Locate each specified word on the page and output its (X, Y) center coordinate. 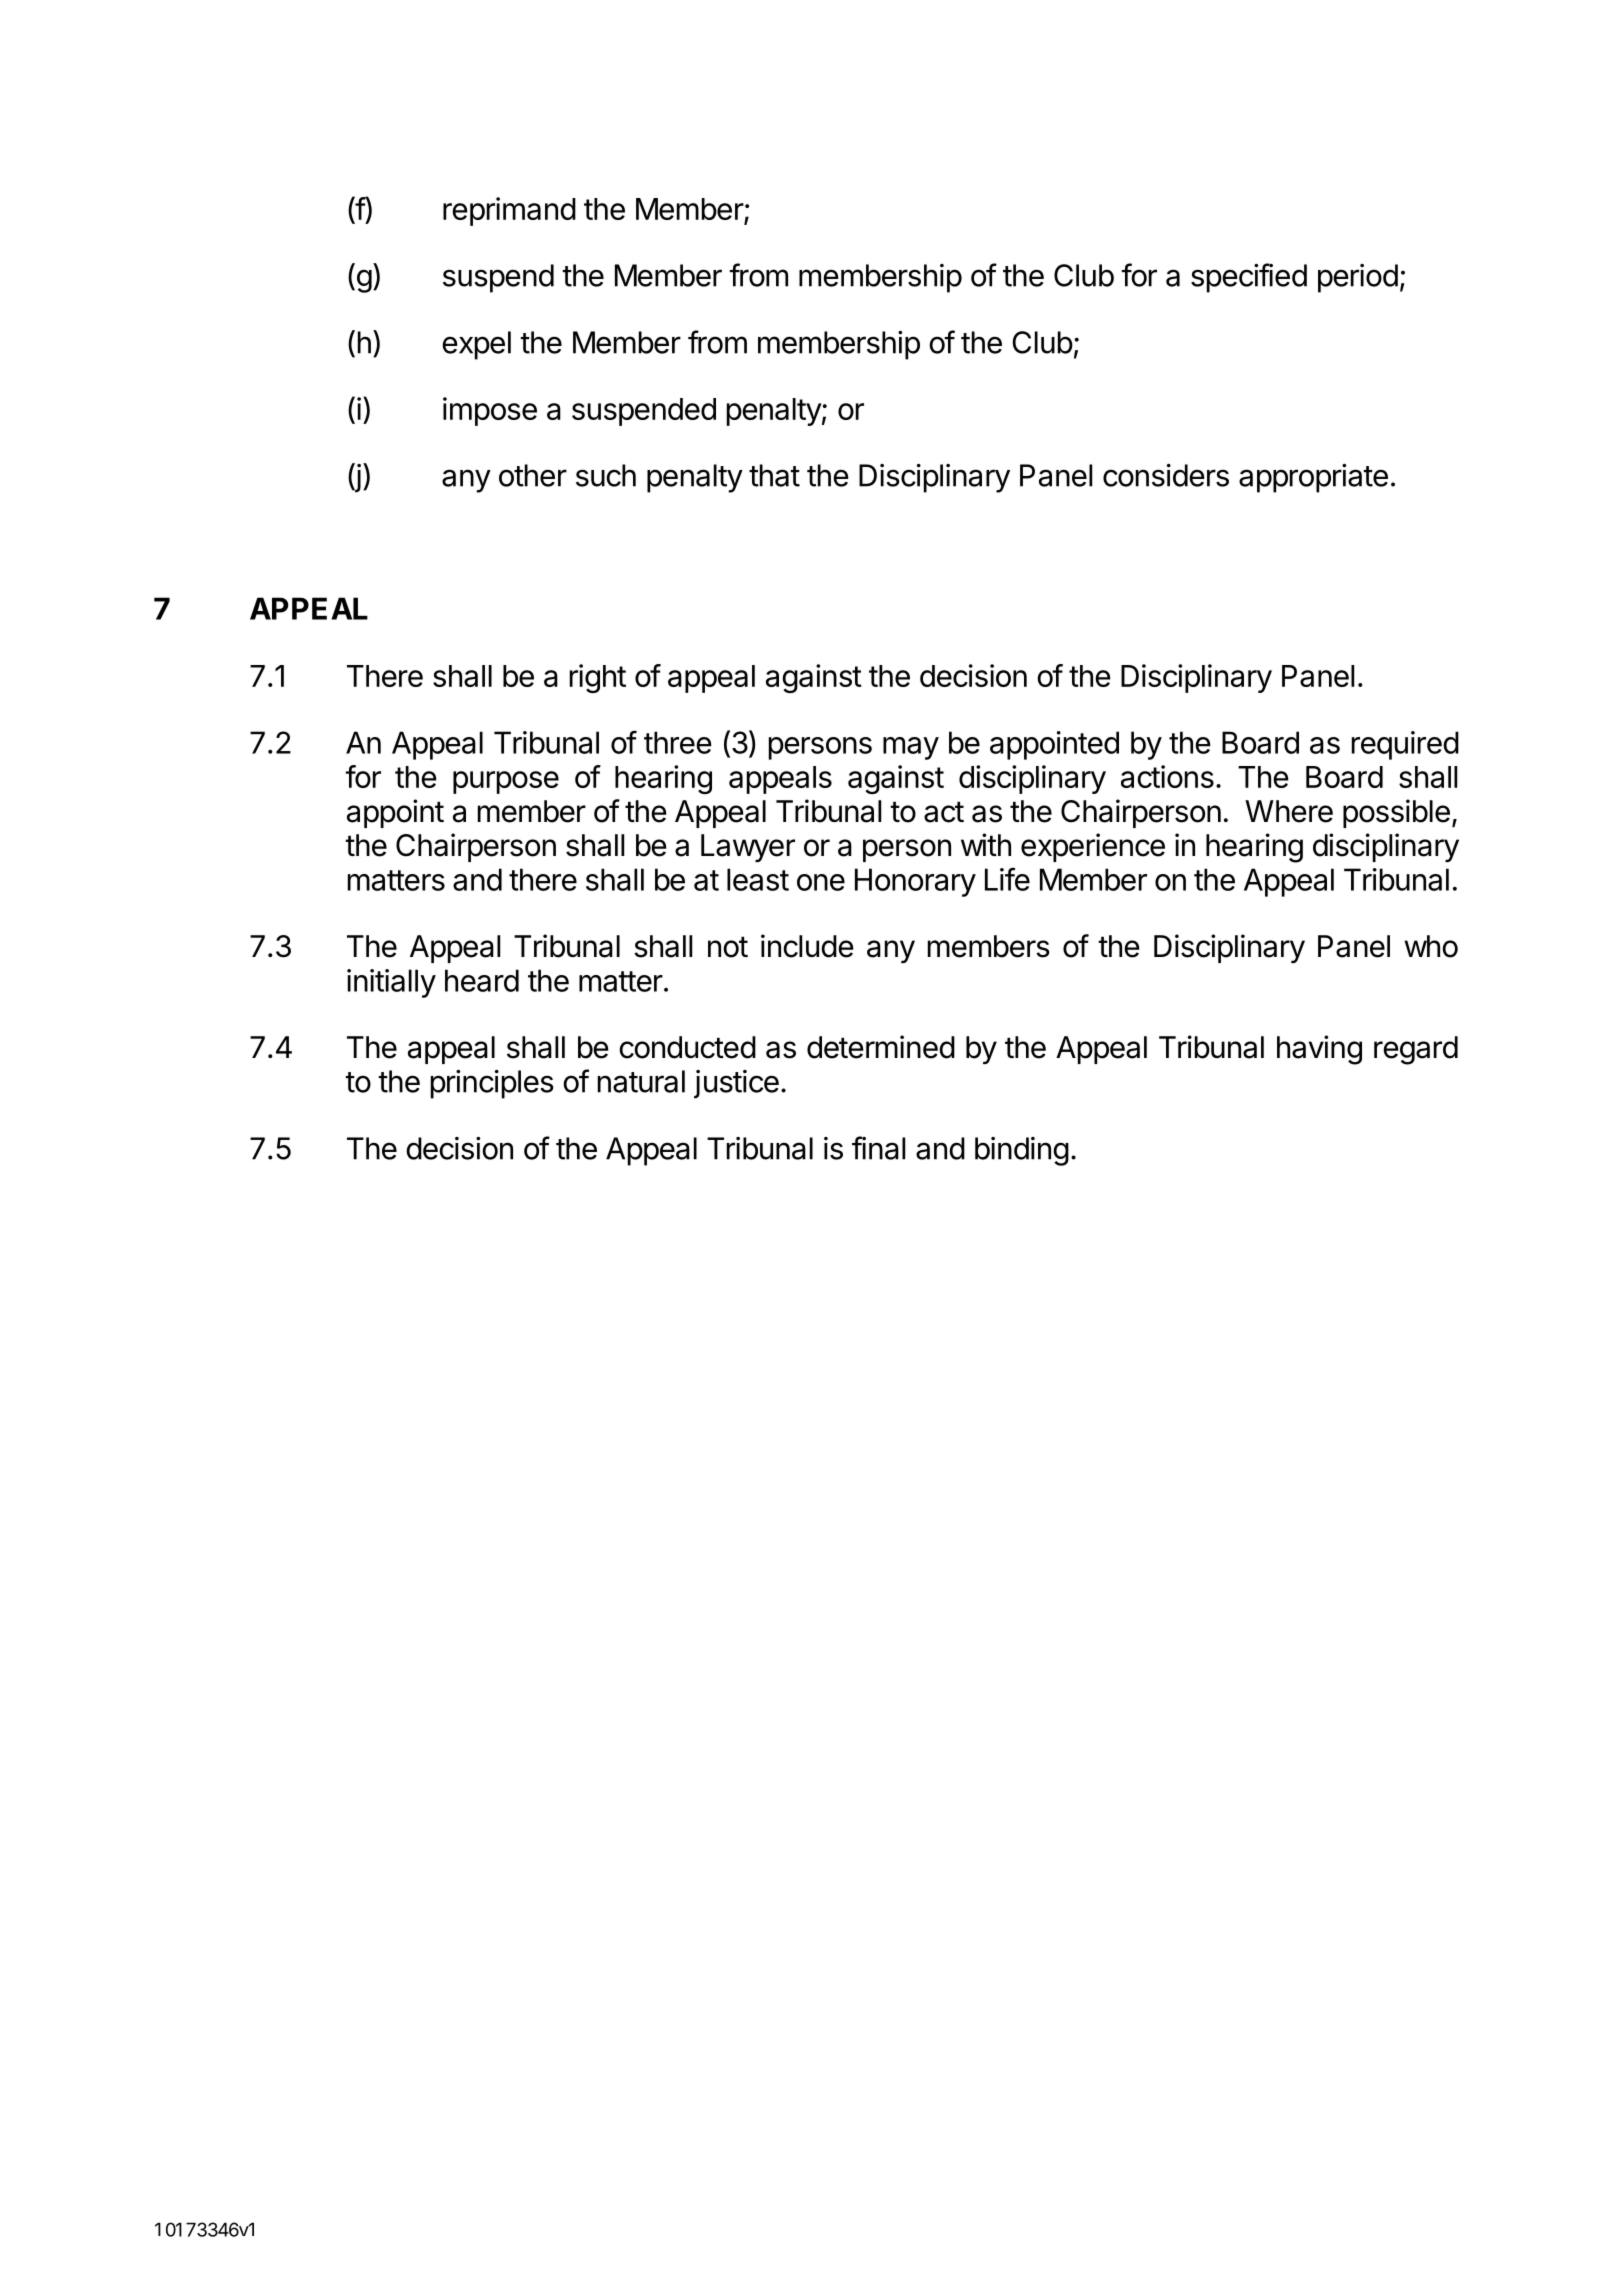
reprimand (509, 211)
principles (492, 1084)
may (911, 748)
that (774, 475)
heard (482, 980)
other (533, 475)
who (1431, 946)
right (598, 678)
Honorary (915, 882)
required (1405, 745)
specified (1249, 278)
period (1358, 278)
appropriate (1313, 478)
